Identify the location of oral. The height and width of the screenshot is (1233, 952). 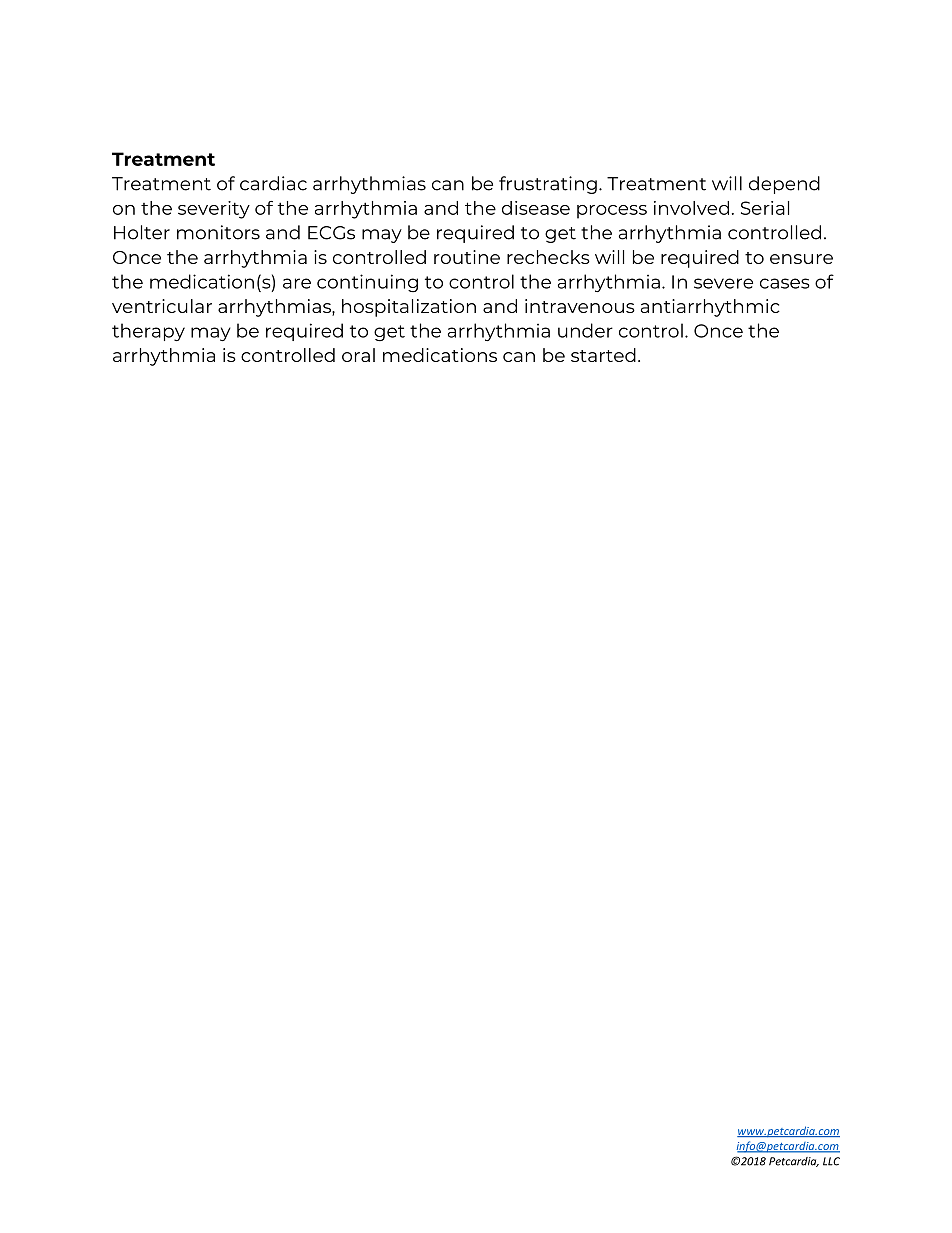
(358, 355).
